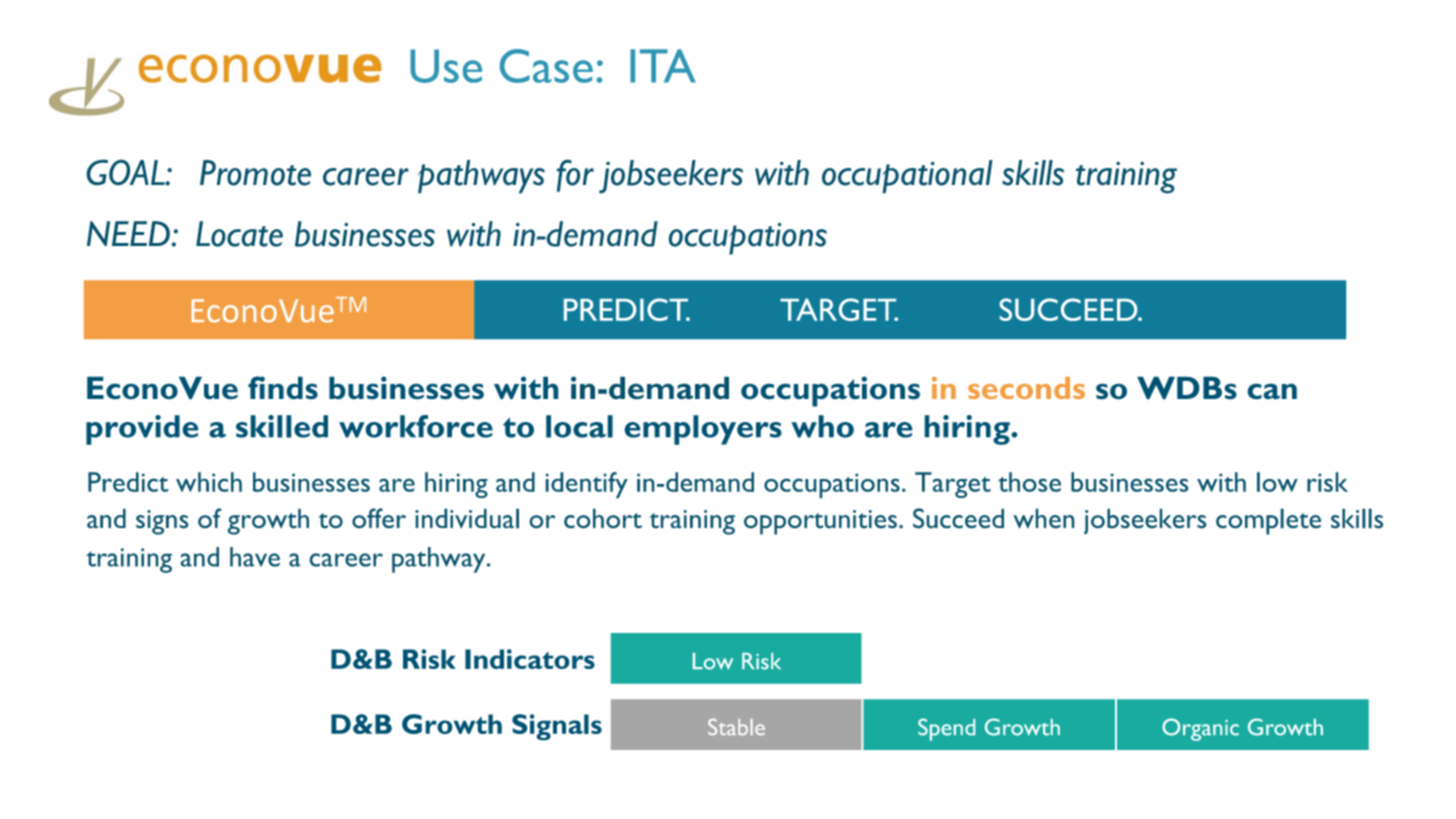 This screenshot has width=1456, height=819. Describe the element at coordinates (663, 66) in the screenshot. I see `ITA` at that location.
